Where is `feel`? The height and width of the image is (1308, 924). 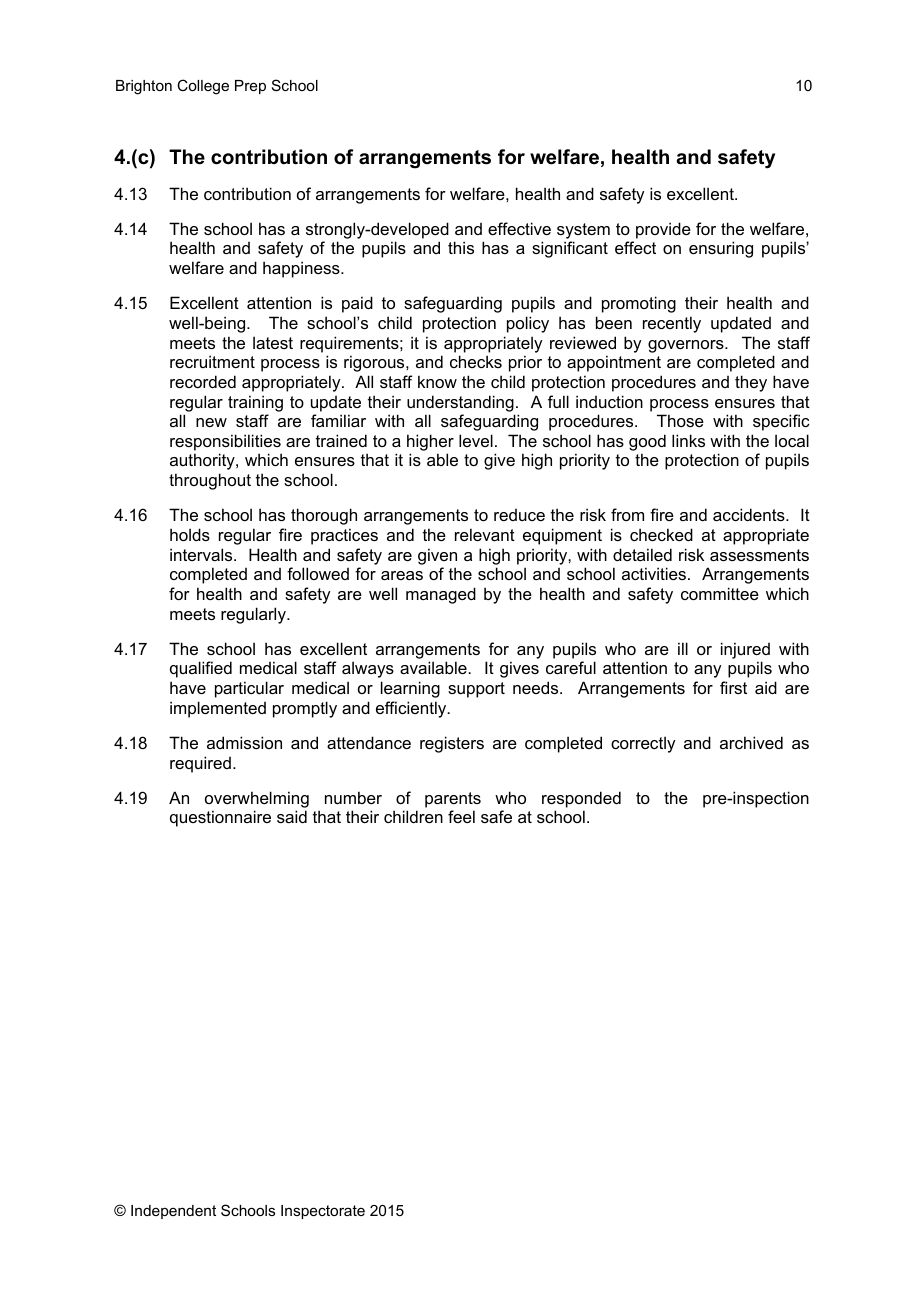
feel is located at coordinates (461, 816).
